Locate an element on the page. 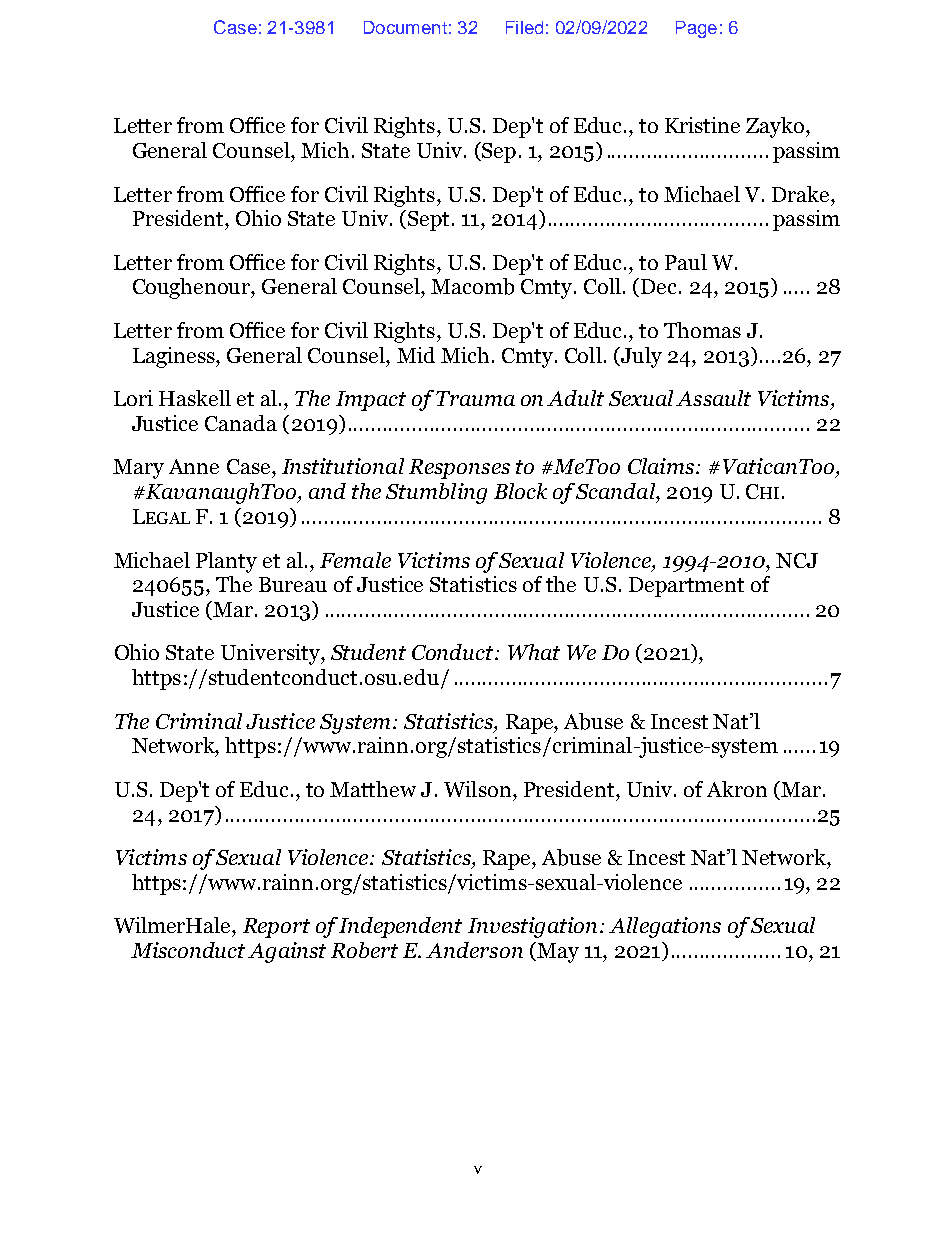 The width and height of the page is (952, 1233). Akron is located at coordinates (737, 789).
